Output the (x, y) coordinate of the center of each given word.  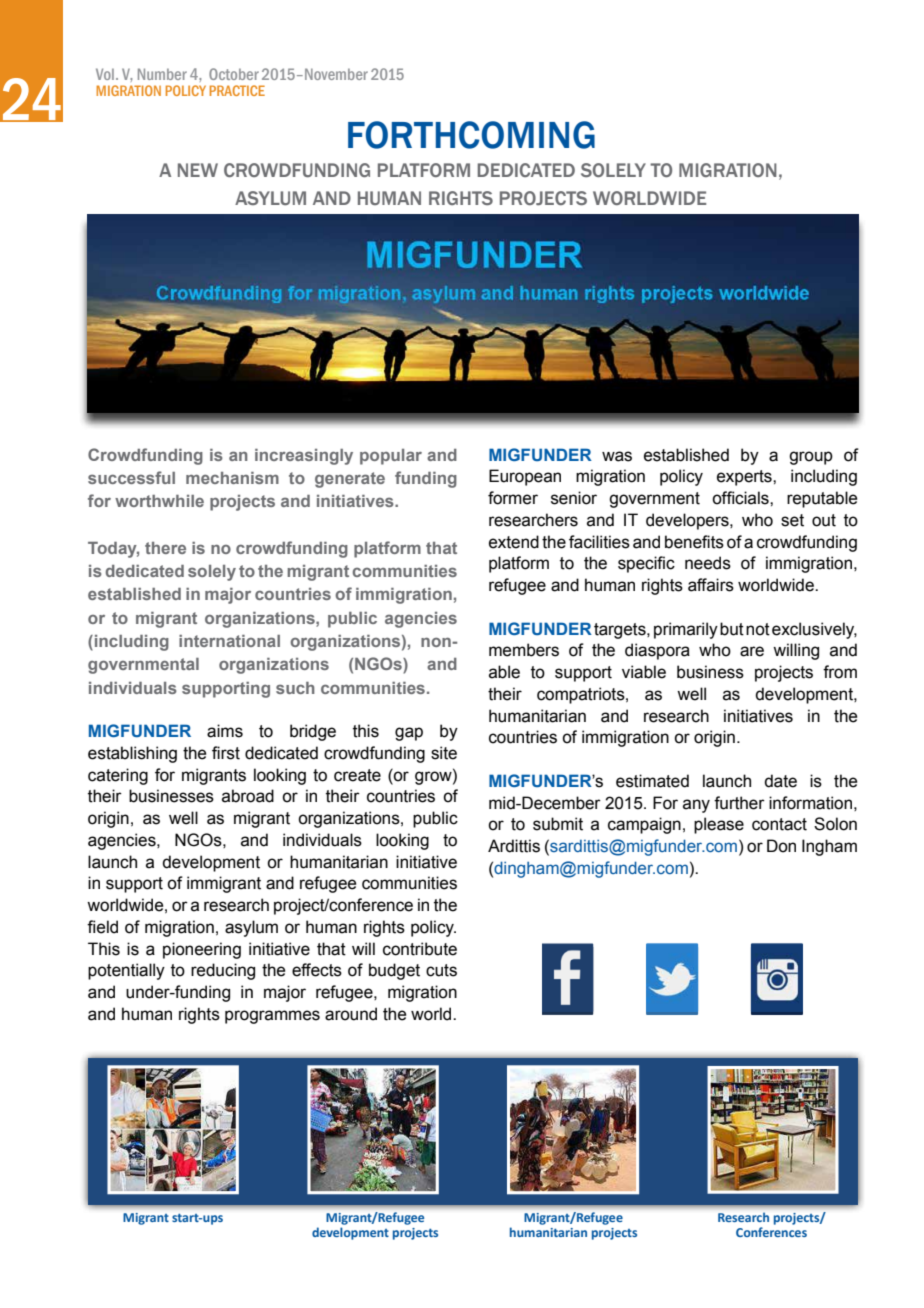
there (165, 548)
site (444, 753)
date (780, 781)
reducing (223, 971)
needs (708, 563)
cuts (441, 970)
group (811, 458)
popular (391, 457)
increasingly (304, 457)
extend (514, 542)
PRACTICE (237, 90)
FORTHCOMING (471, 135)
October (234, 74)
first (226, 753)
